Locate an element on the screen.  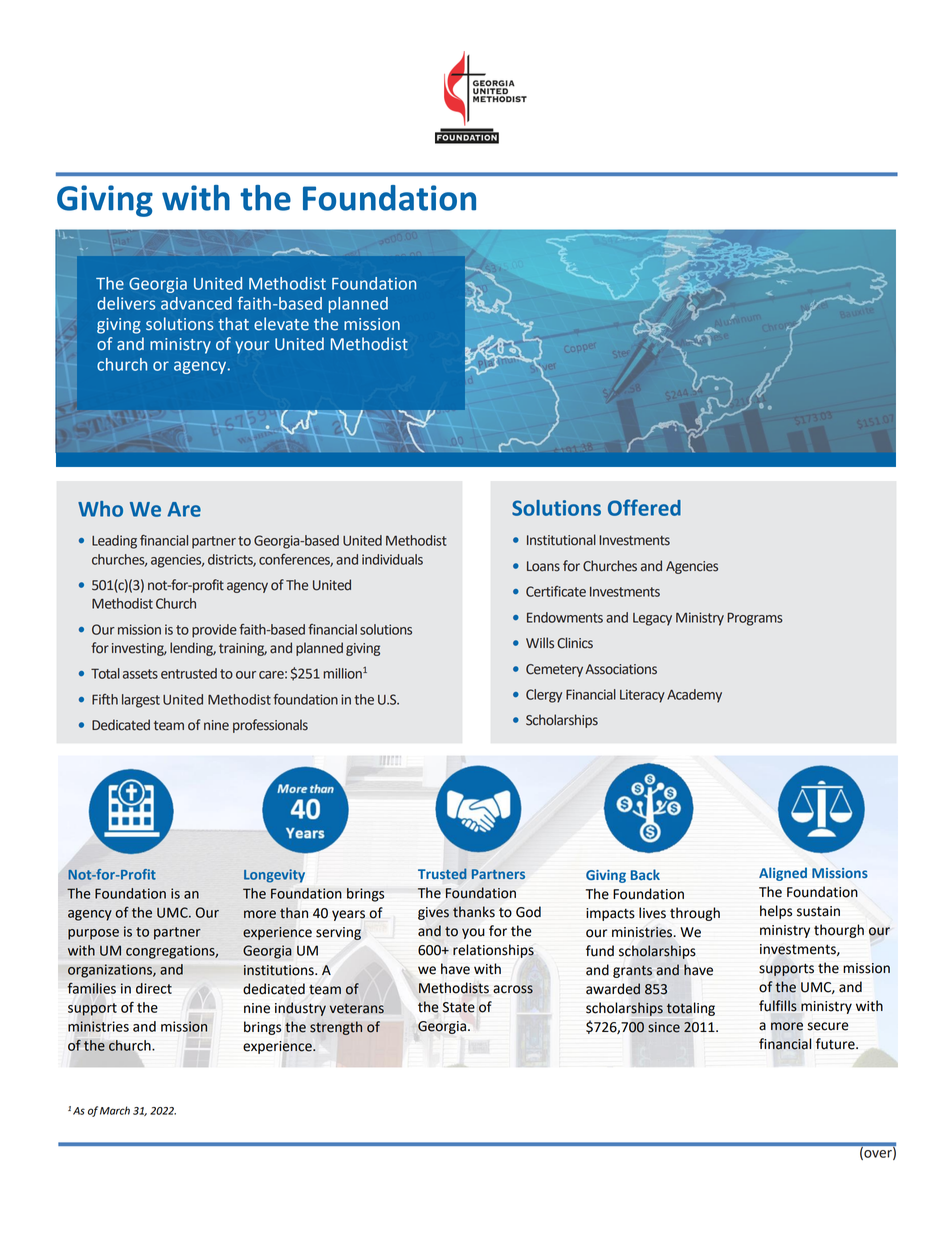
March is located at coordinates (115, 1110).
